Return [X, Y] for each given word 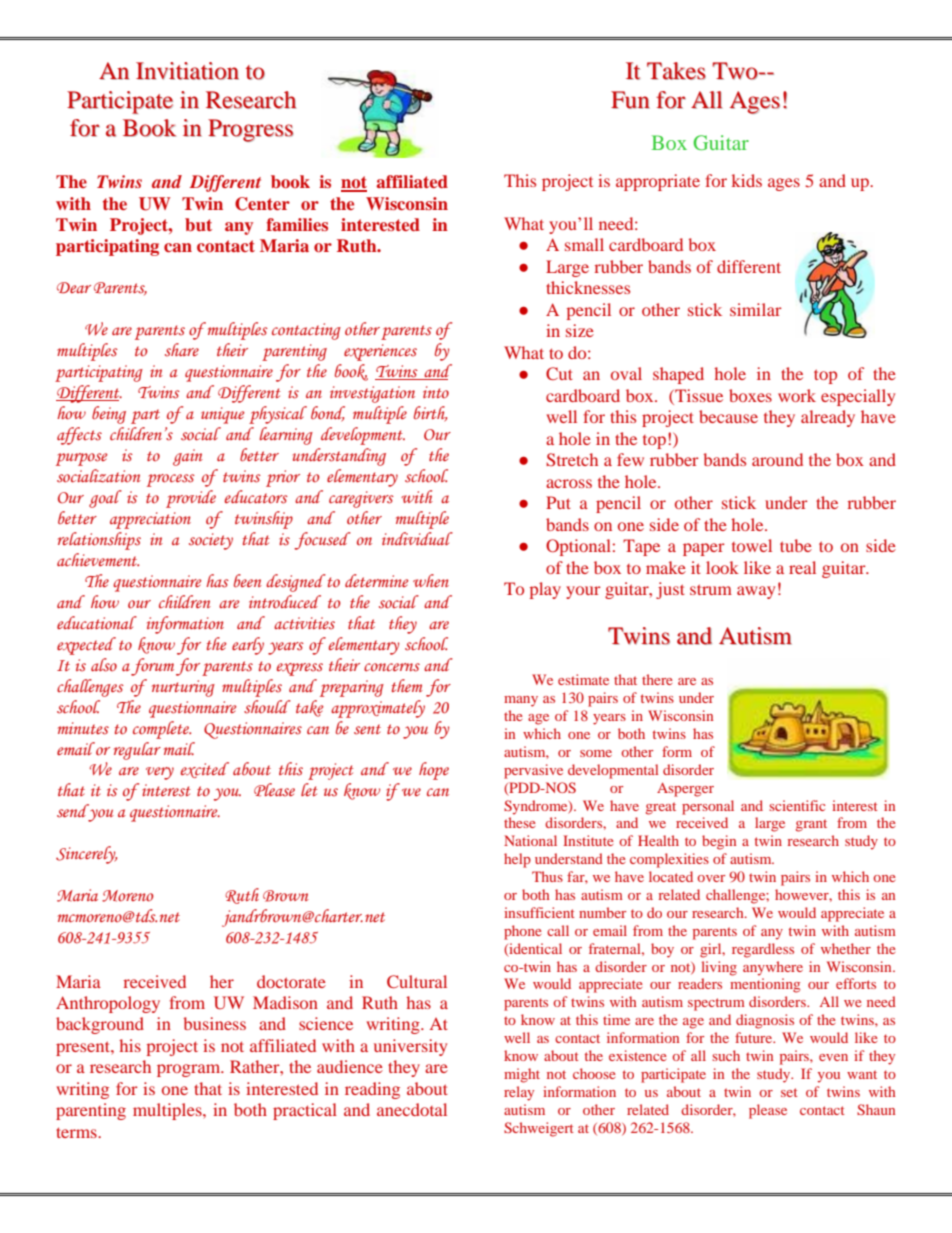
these [520, 822]
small [584, 244]
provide [191, 499]
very [160, 773]
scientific [797, 805]
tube [796, 545]
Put [558, 502]
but [198, 224]
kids [747, 180]
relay [519, 1093]
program [190, 1070]
